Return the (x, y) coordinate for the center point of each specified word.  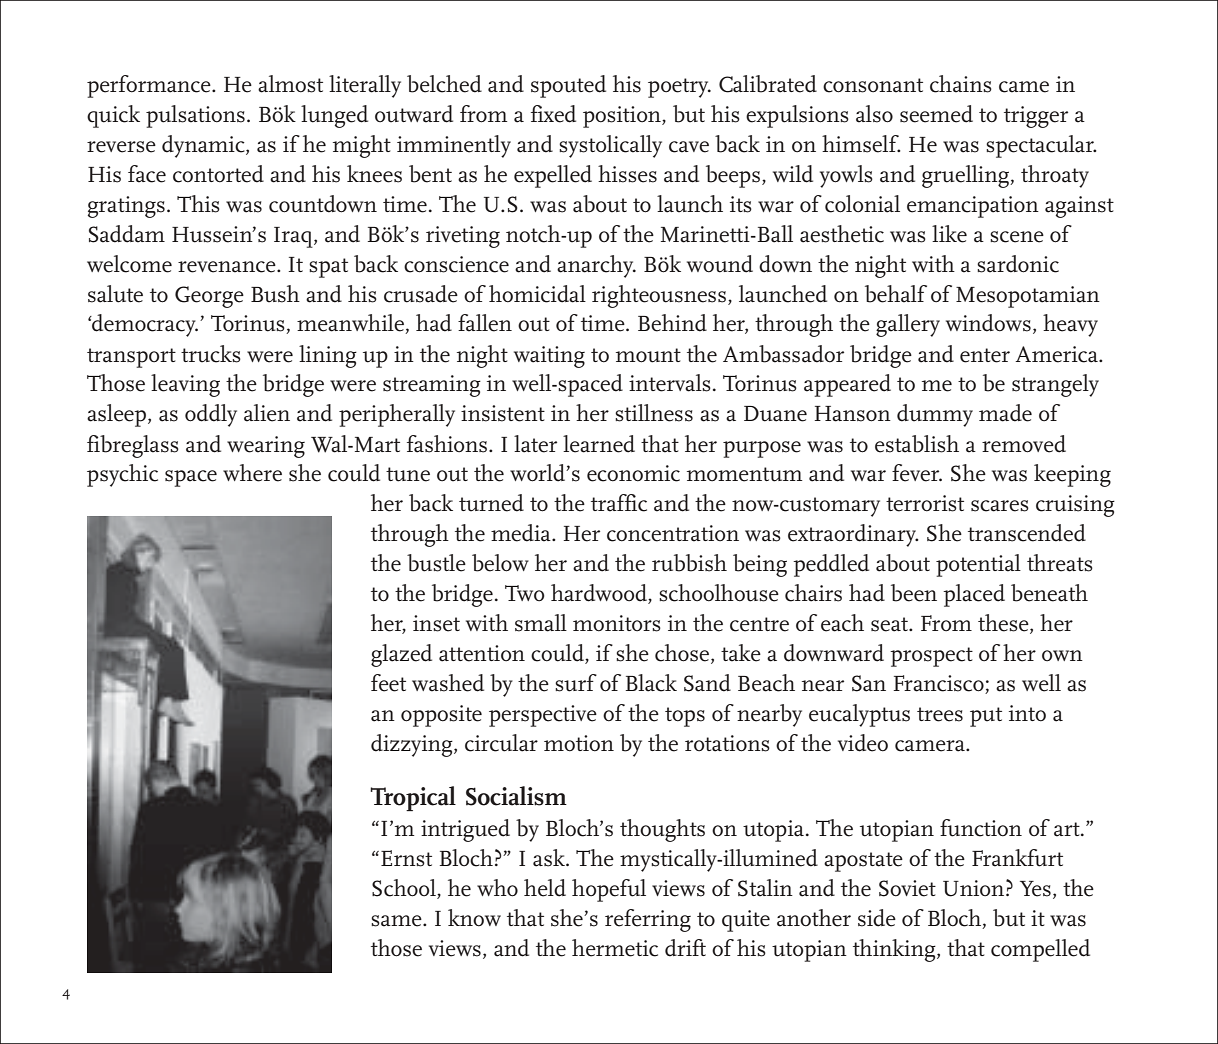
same (397, 921)
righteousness (659, 296)
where (252, 473)
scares (1000, 506)
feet (388, 683)
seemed (936, 114)
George (209, 297)
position (623, 117)
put (986, 717)
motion (579, 743)
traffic (619, 503)
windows (988, 323)
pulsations (195, 116)
